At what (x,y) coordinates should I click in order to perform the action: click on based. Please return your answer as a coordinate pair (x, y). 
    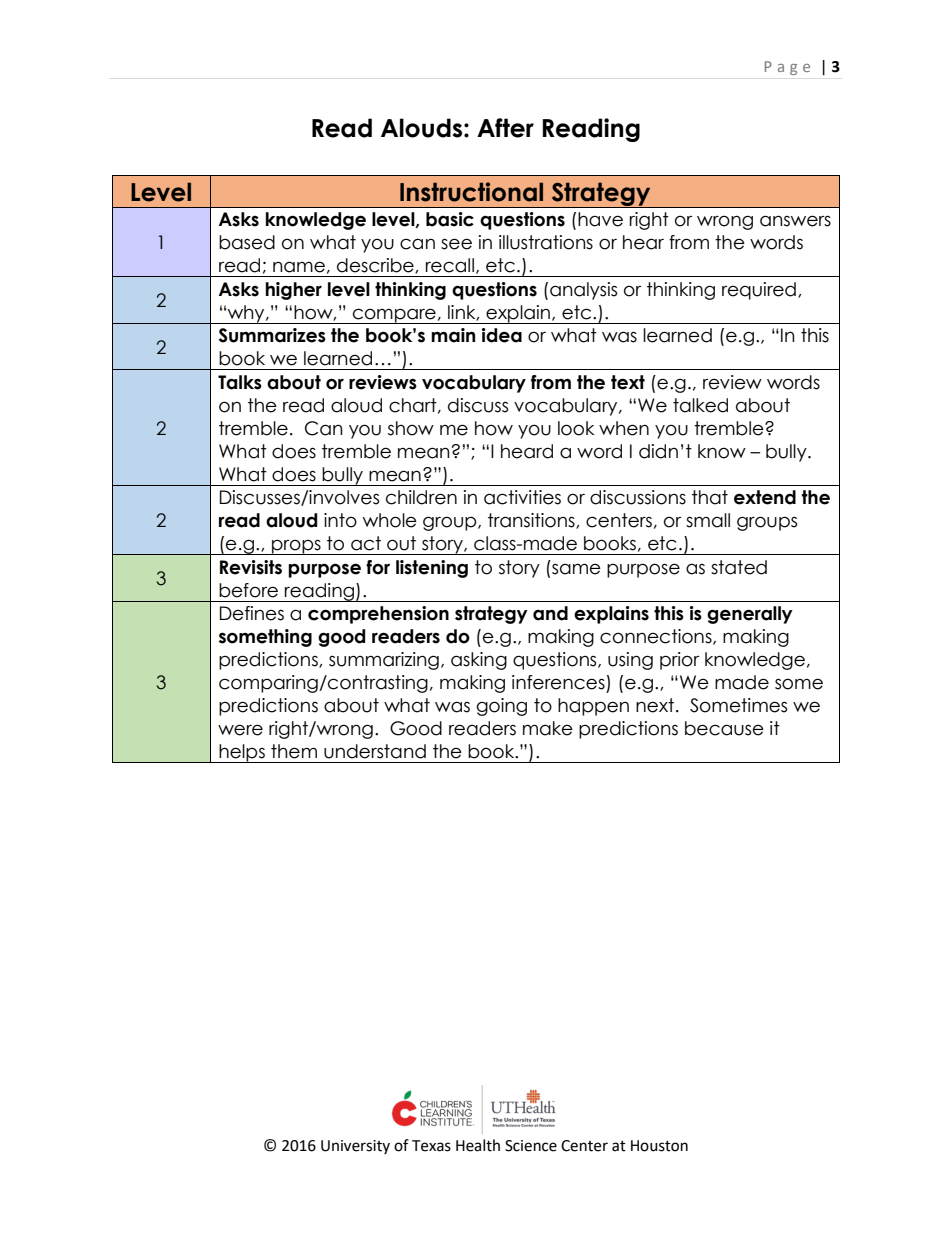
    Looking at the image, I should click on (247, 242).
